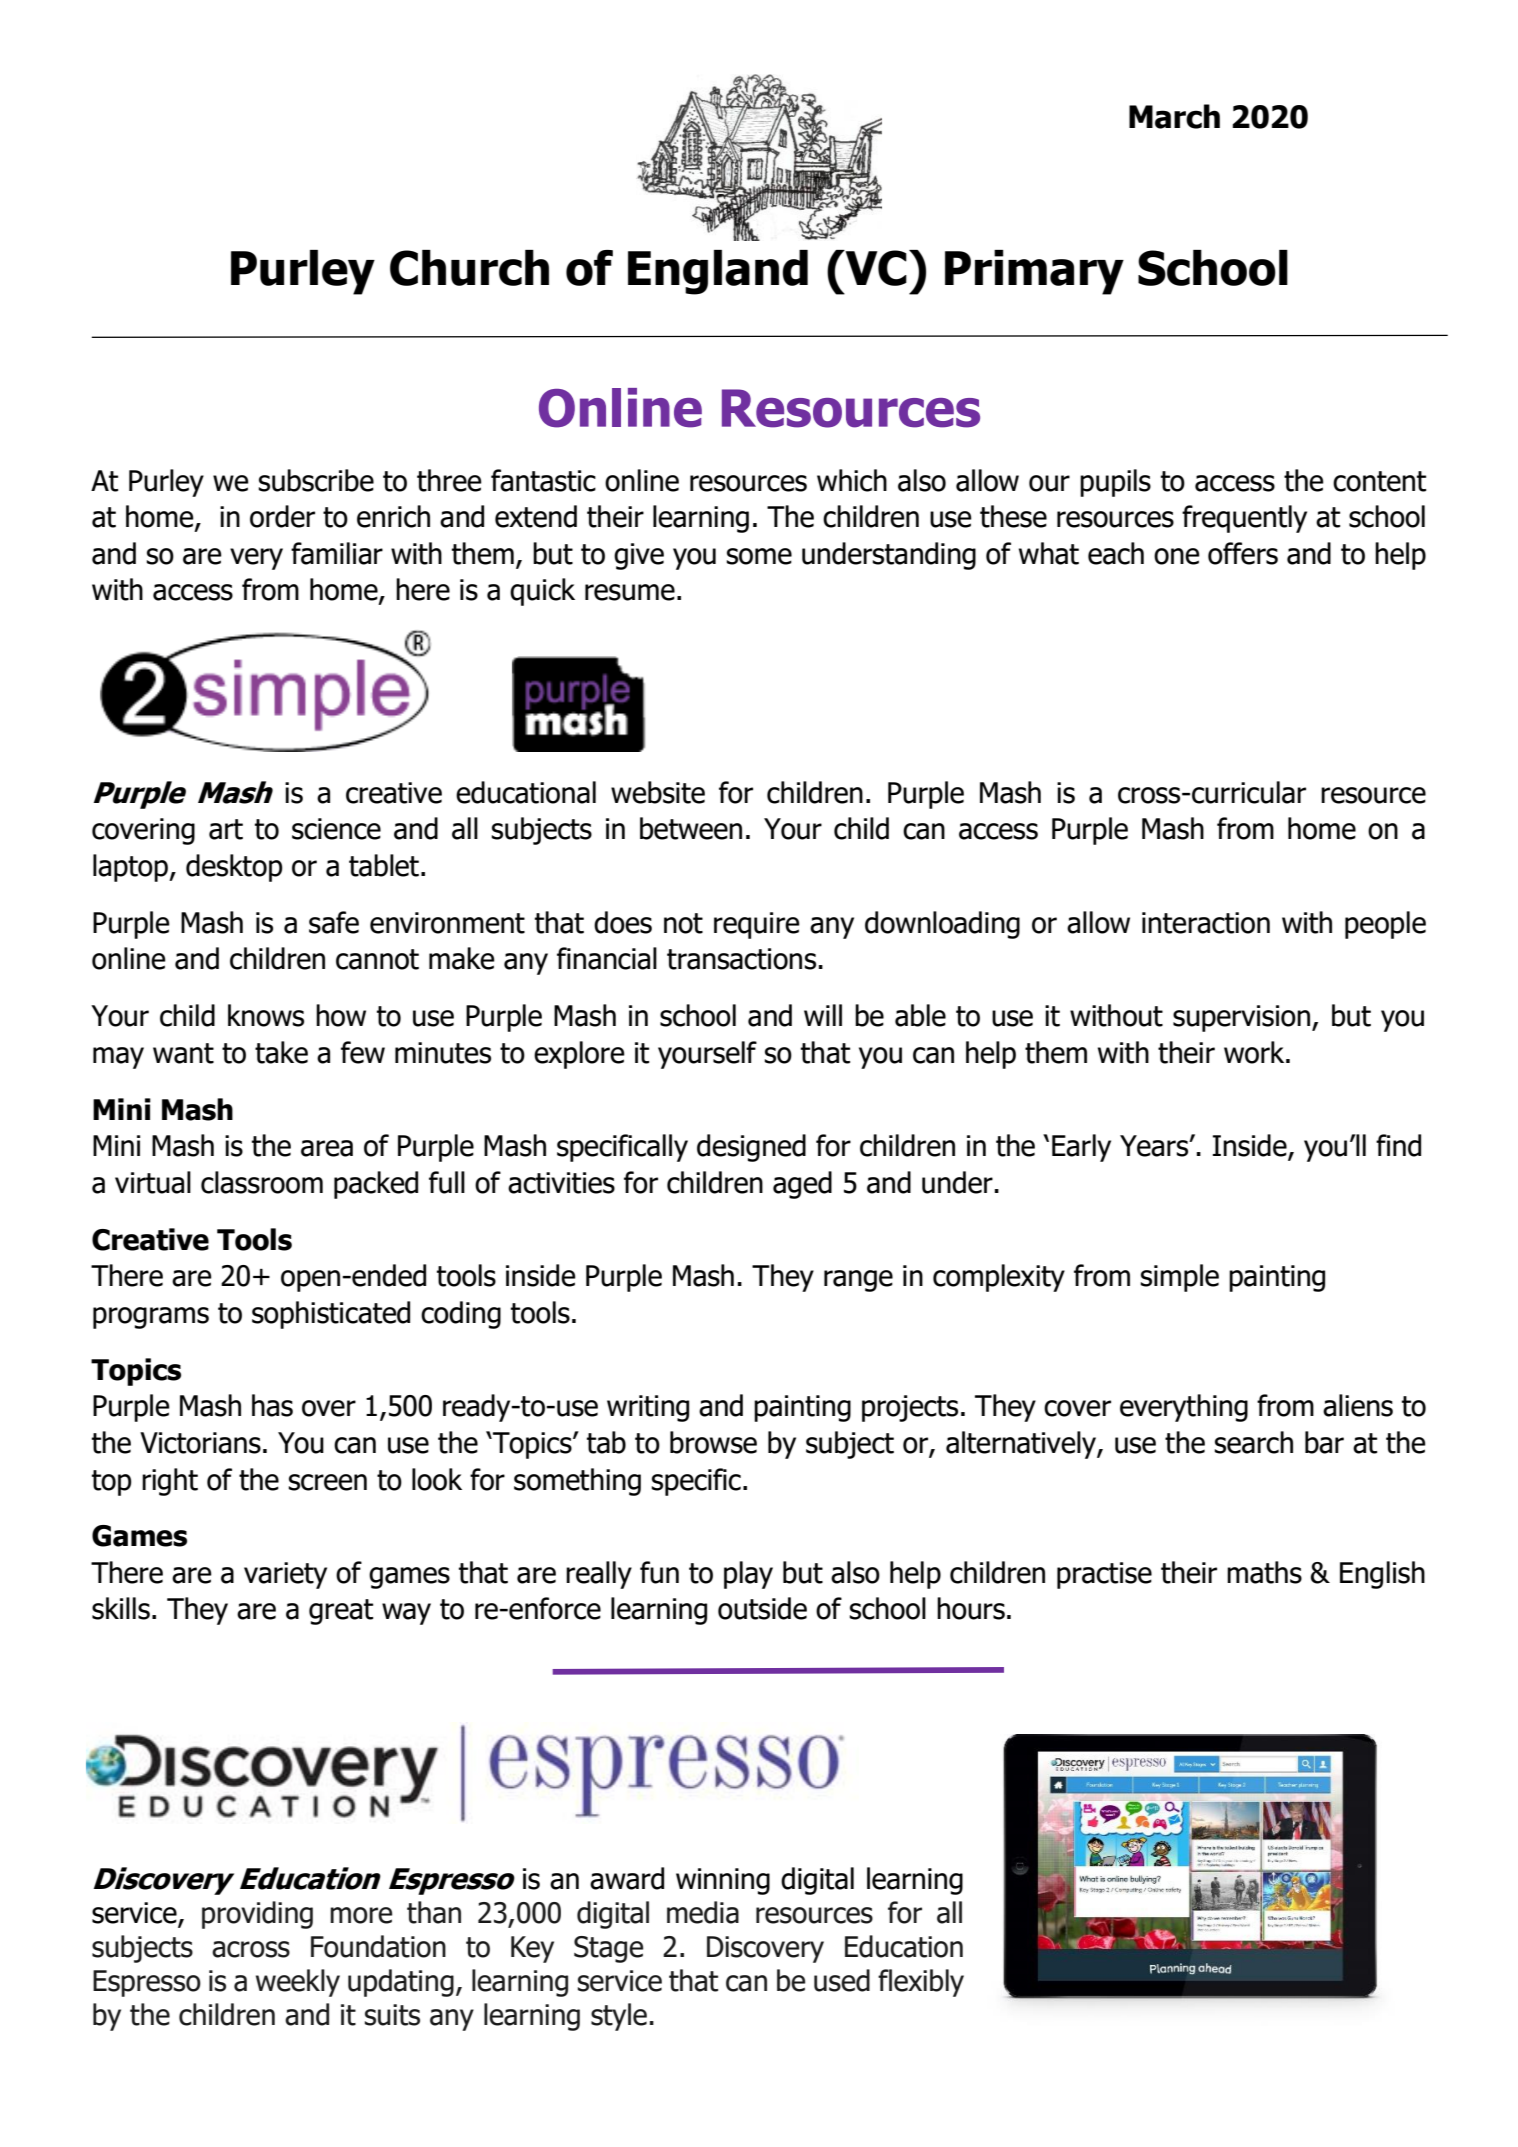  What do you see at coordinates (272, 1405) in the screenshot?
I see `has` at bounding box center [272, 1405].
